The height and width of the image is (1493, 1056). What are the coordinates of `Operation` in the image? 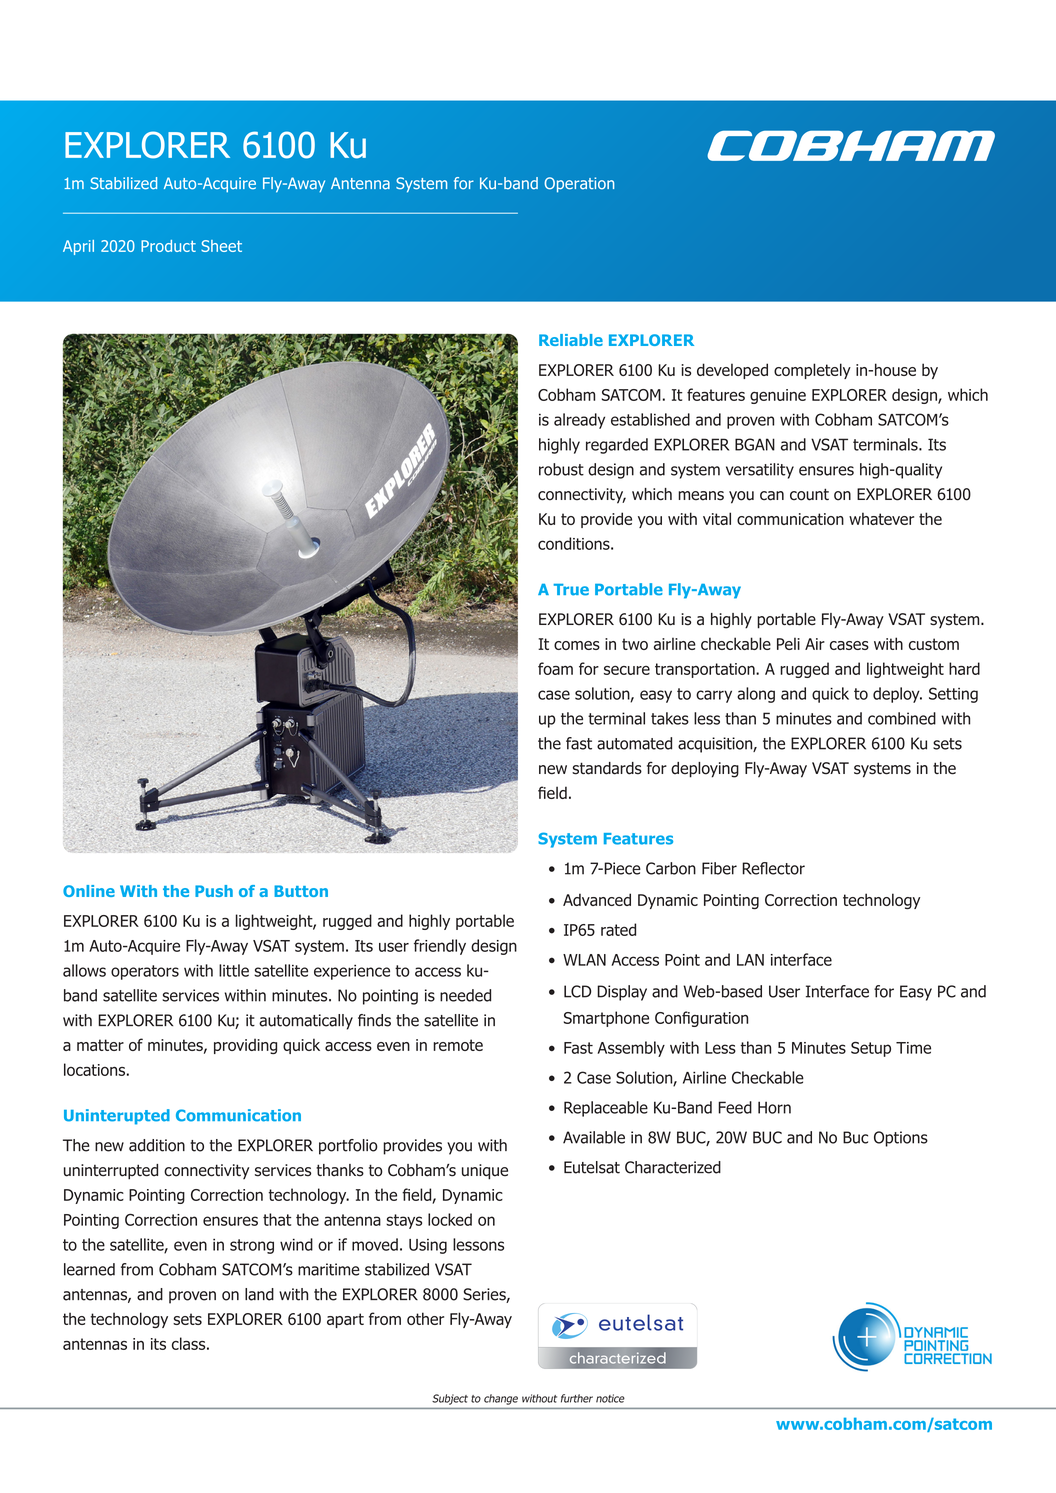 It's located at (579, 185).
